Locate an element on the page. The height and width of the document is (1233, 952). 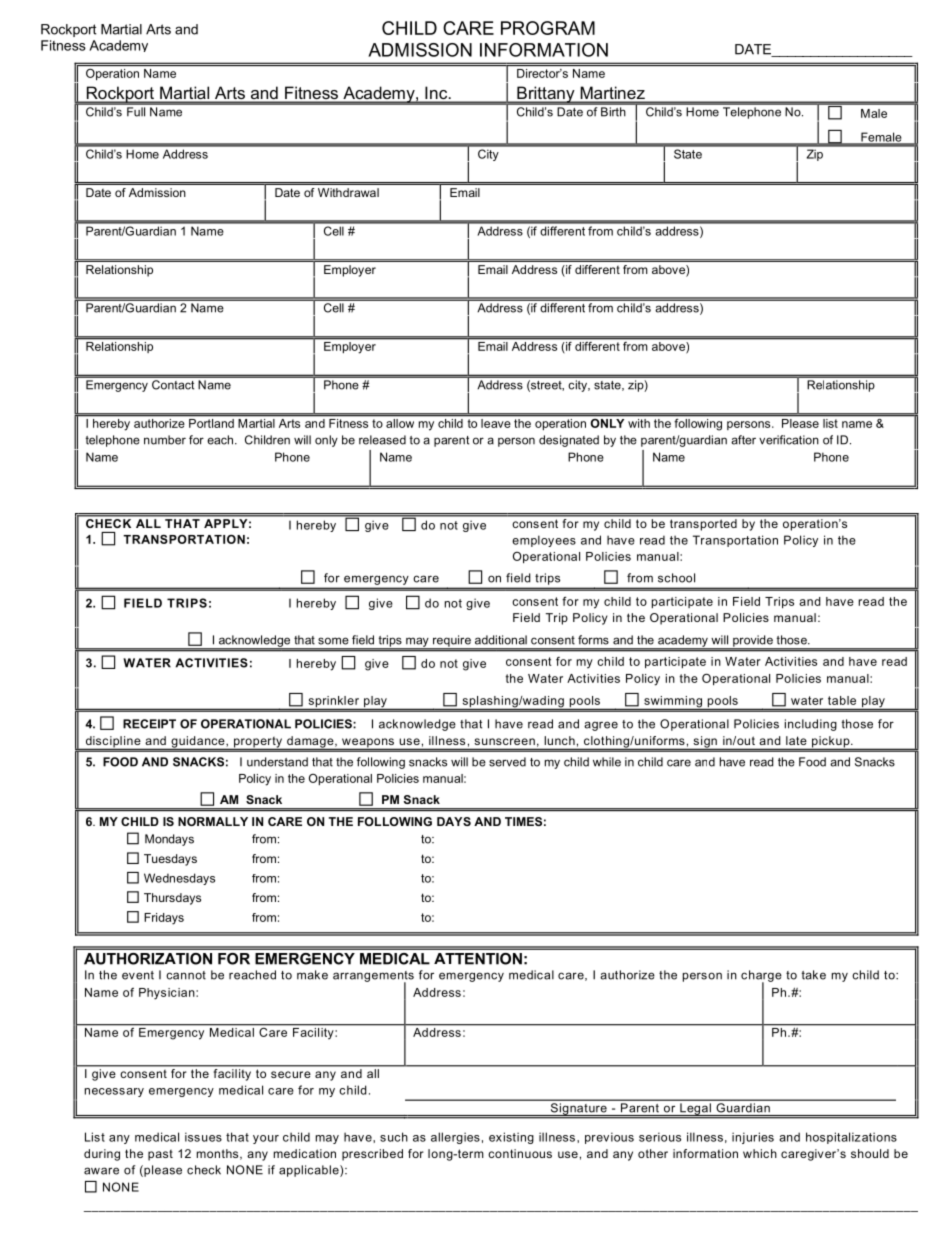
after is located at coordinates (743, 440).
